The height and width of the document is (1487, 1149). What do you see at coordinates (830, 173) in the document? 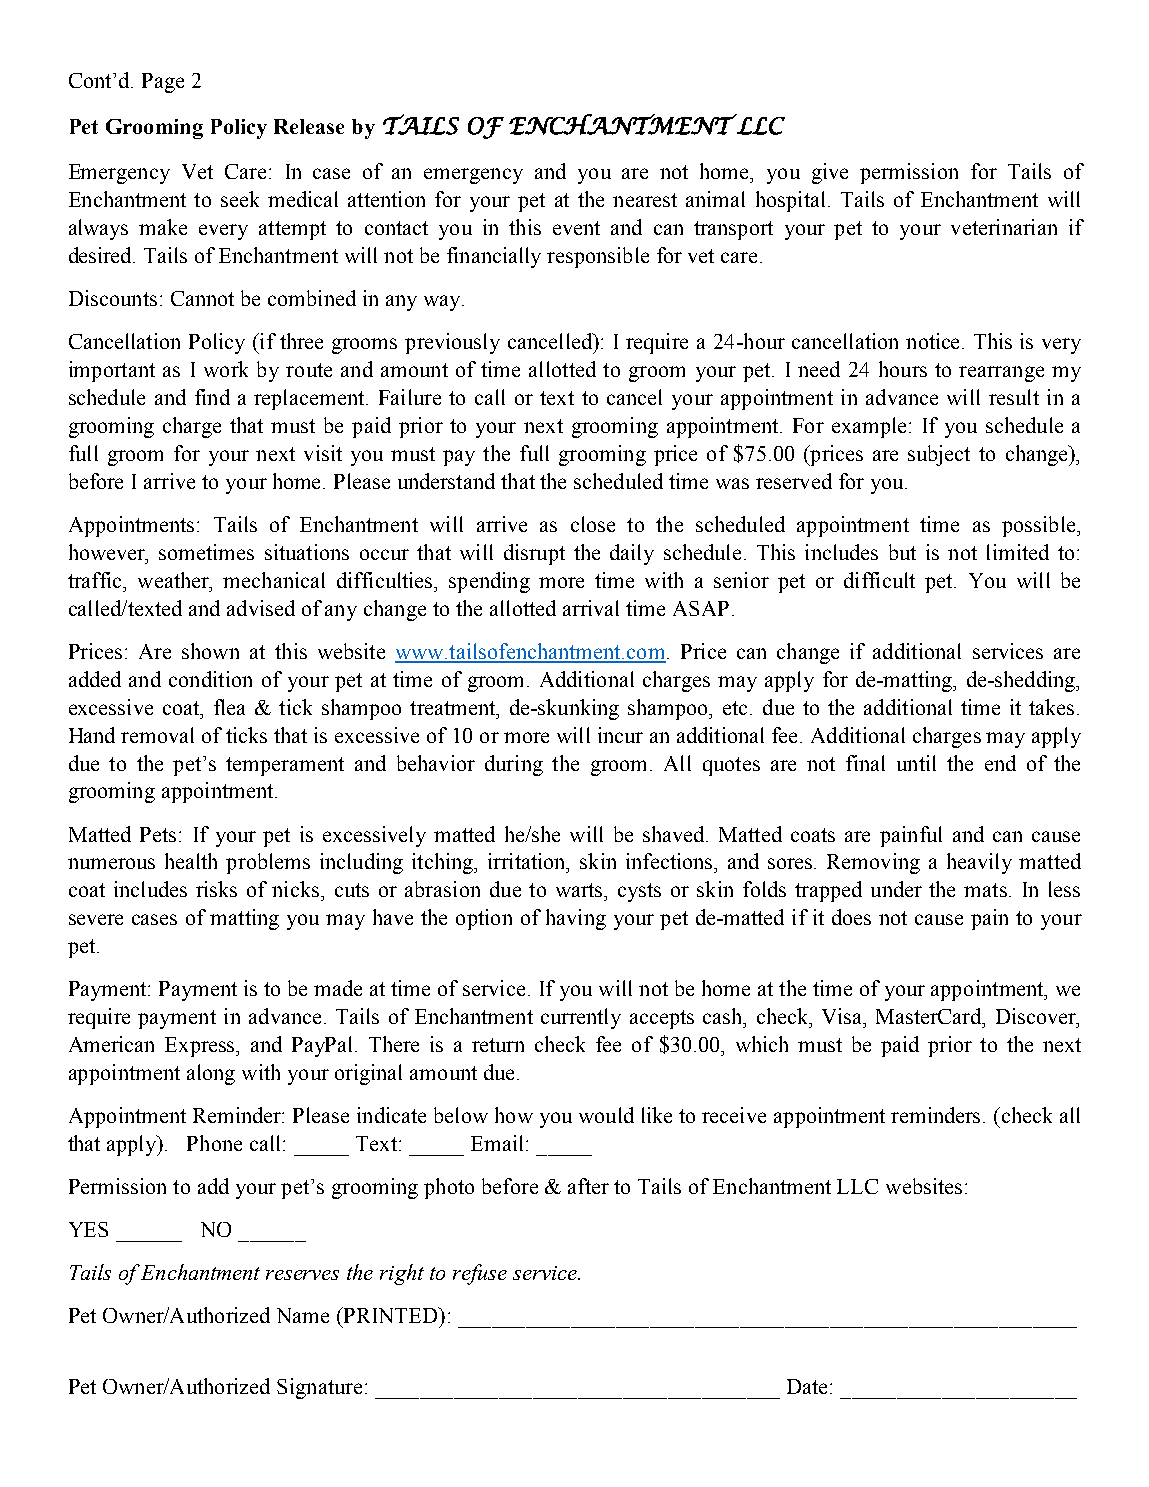
I see `give` at bounding box center [830, 173].
